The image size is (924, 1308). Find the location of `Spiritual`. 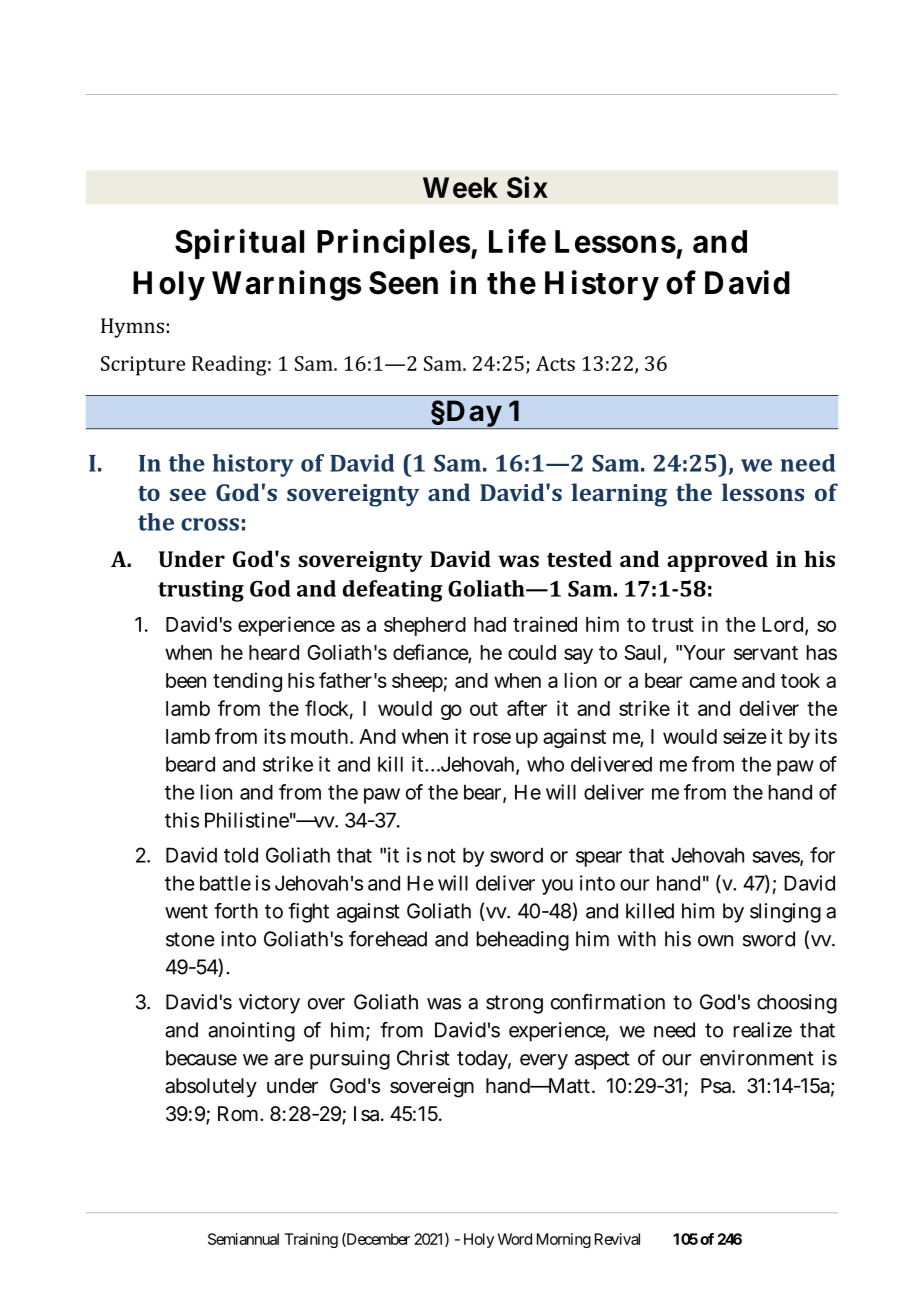

Spiritual is located at coordinates (239, 244).
